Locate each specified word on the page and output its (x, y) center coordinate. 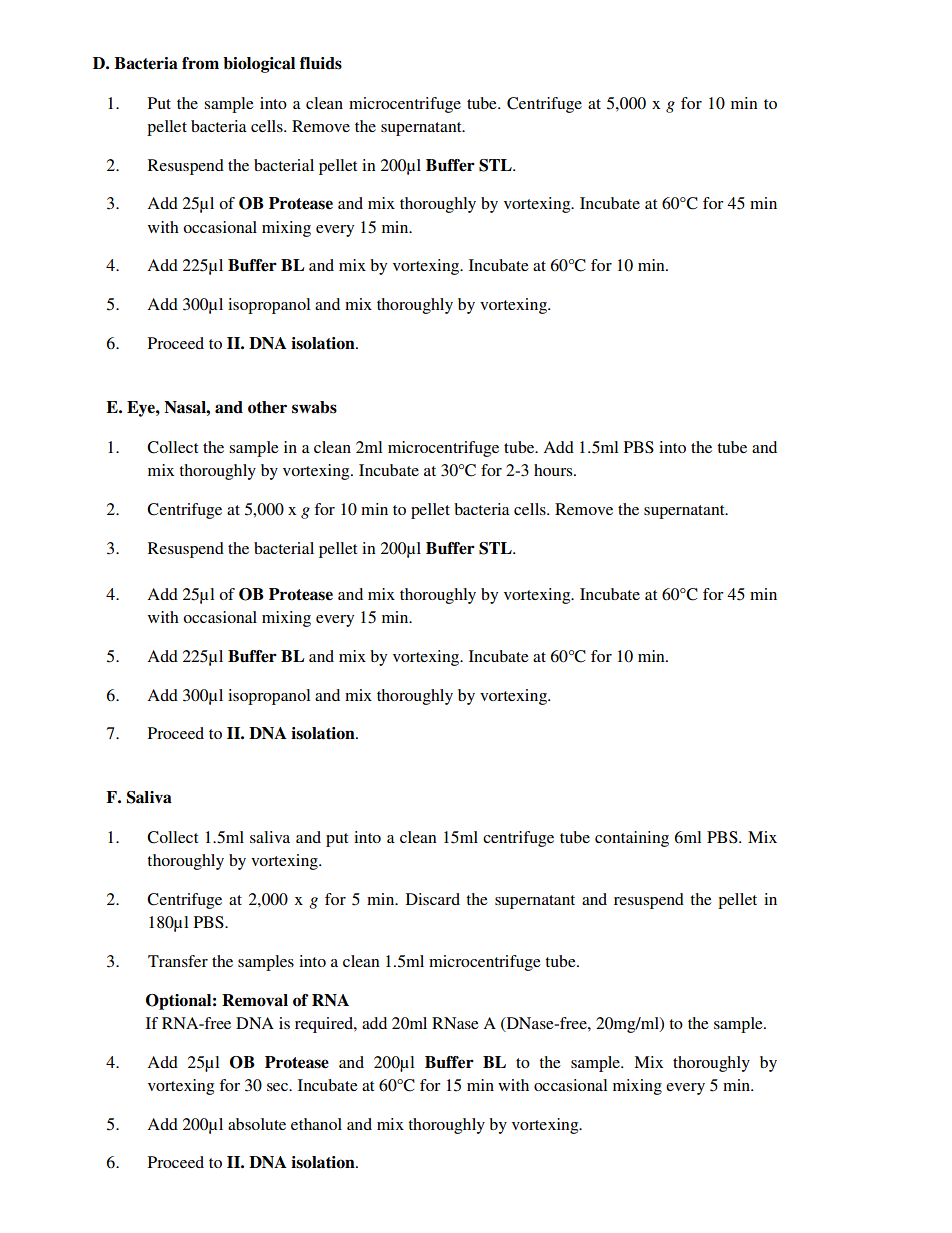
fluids (321, 63)
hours (554, 470)
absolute (257, 1124)
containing (632, 839)
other (267, 407)
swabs (314, 407)
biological (259, 65)
